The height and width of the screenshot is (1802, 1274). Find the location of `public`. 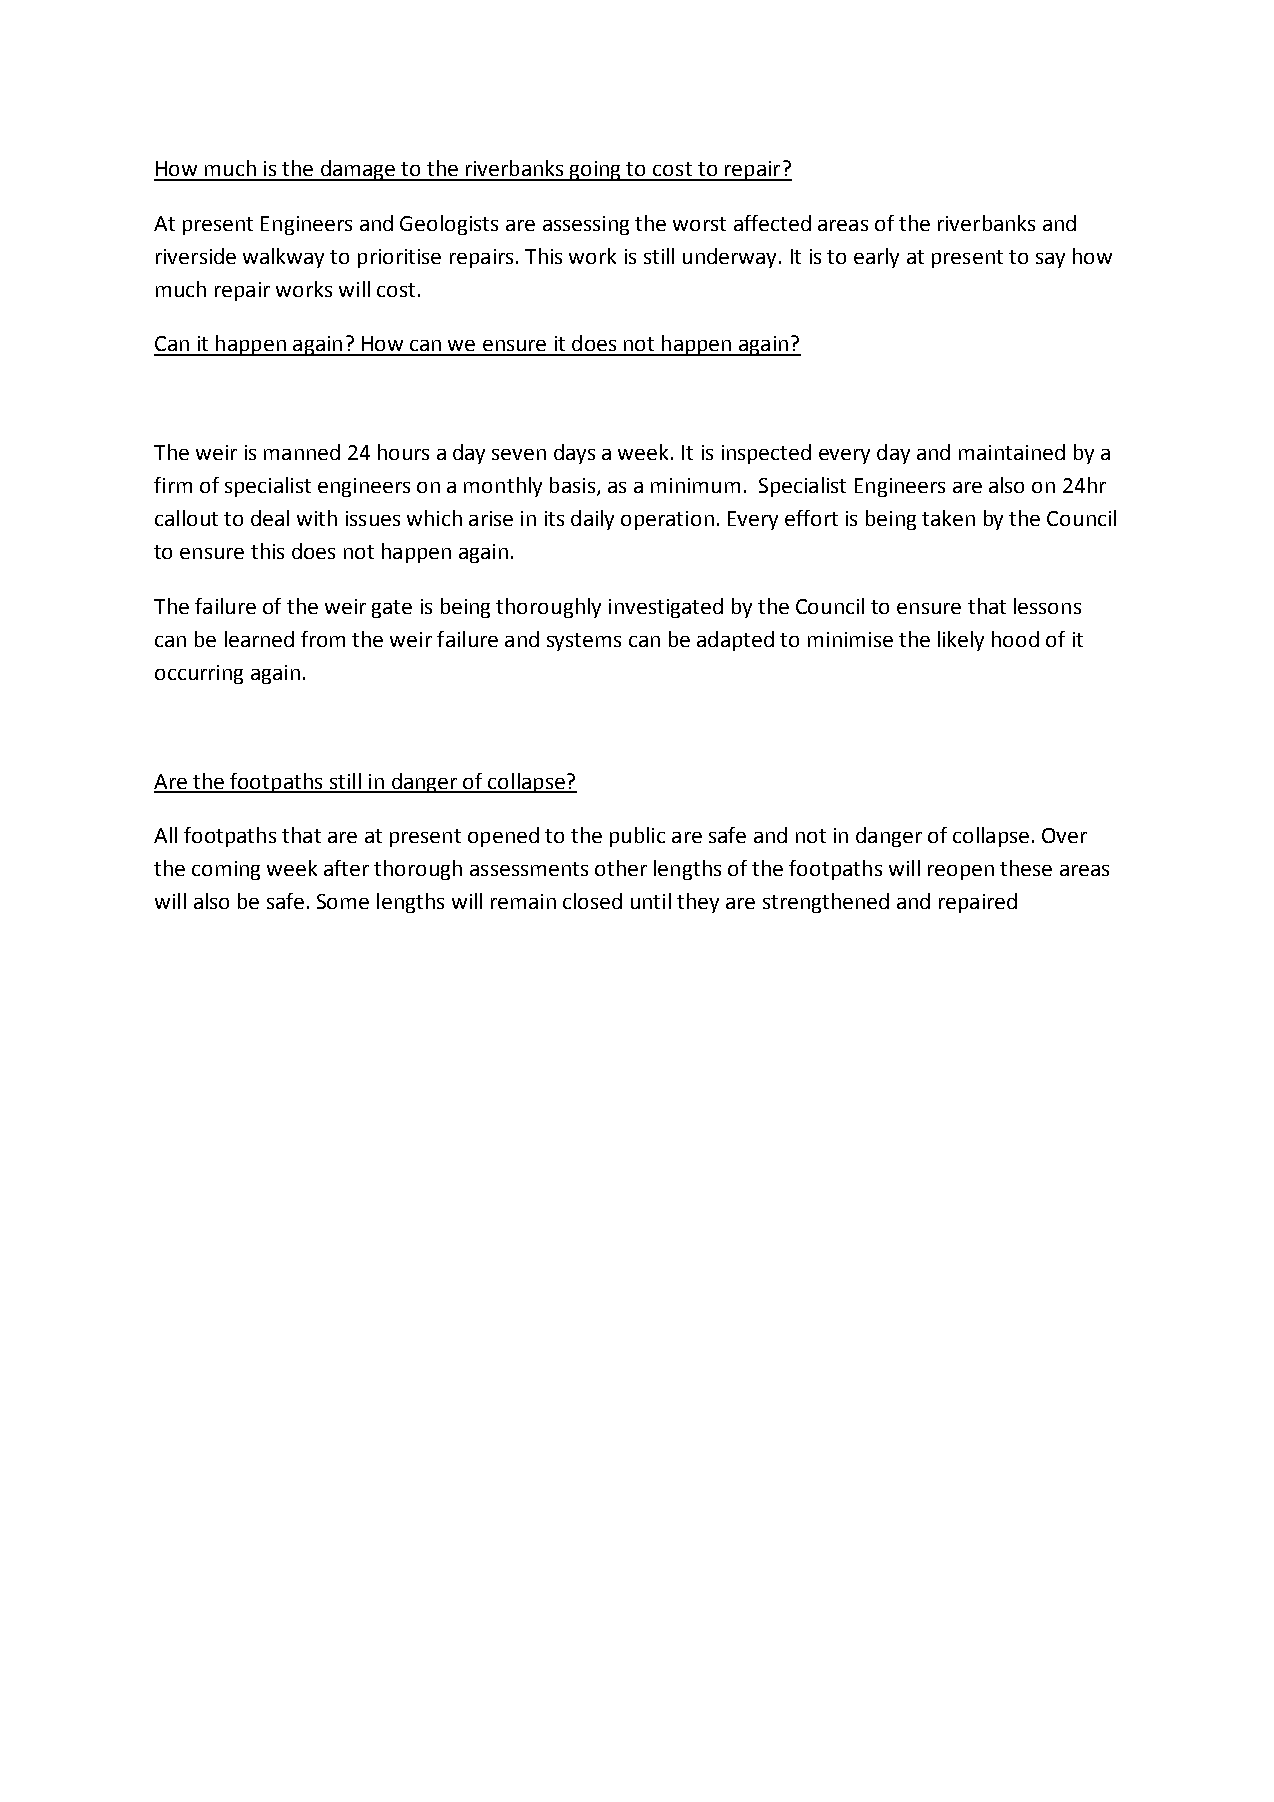

public is located at coordinates (637, 837).
